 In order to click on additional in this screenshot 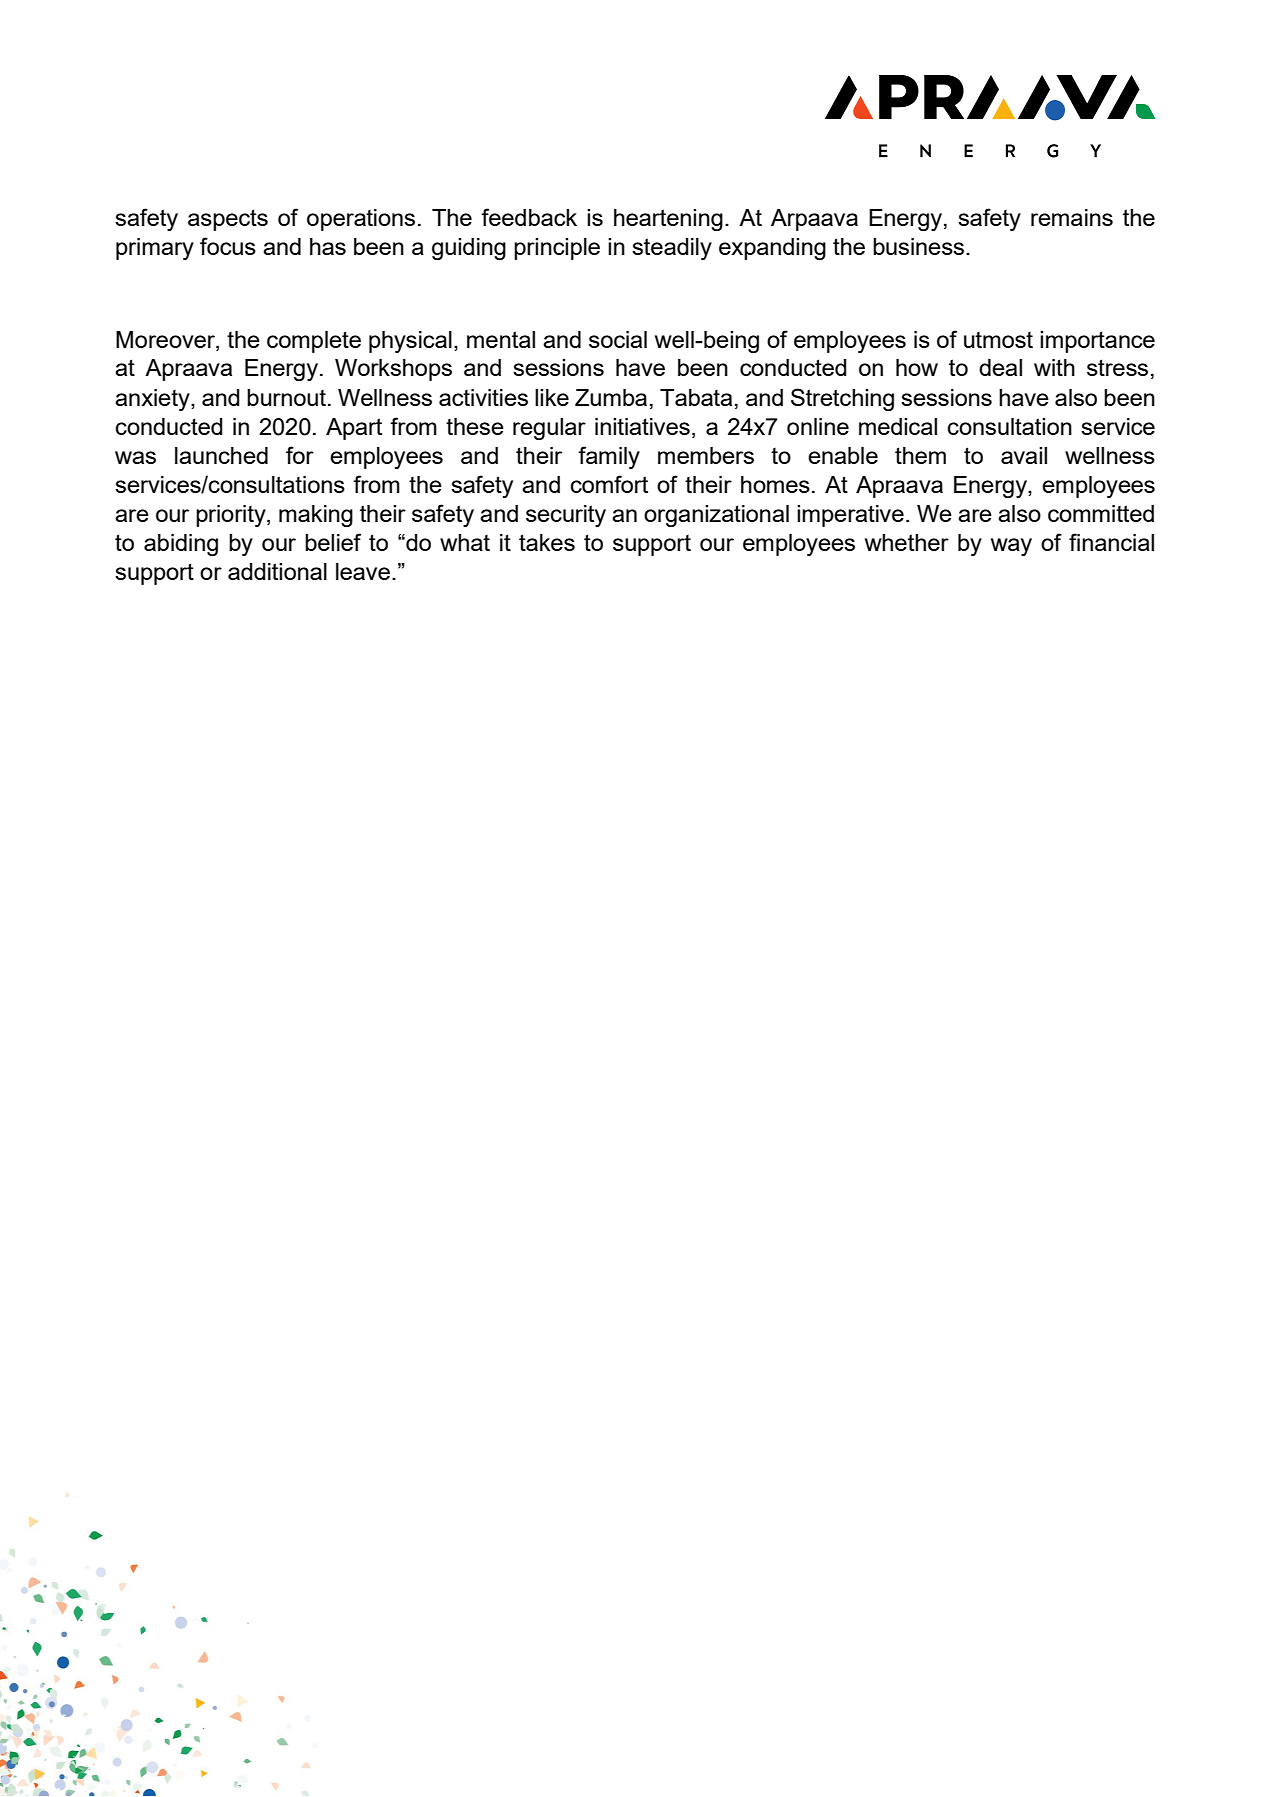, I will do `click(277, 571)`.
